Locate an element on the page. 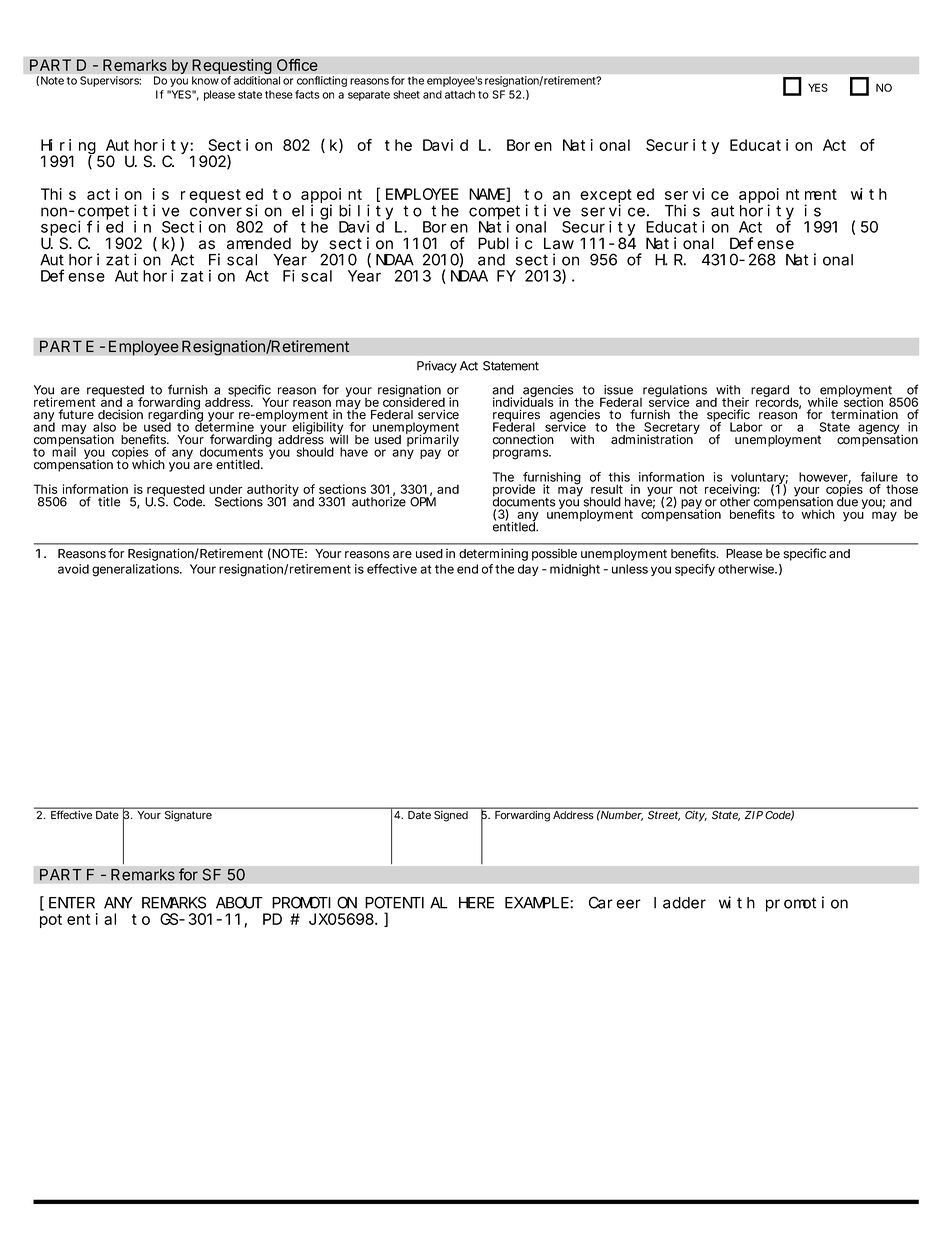  ABOUT is located at coordinates (239, 903).
